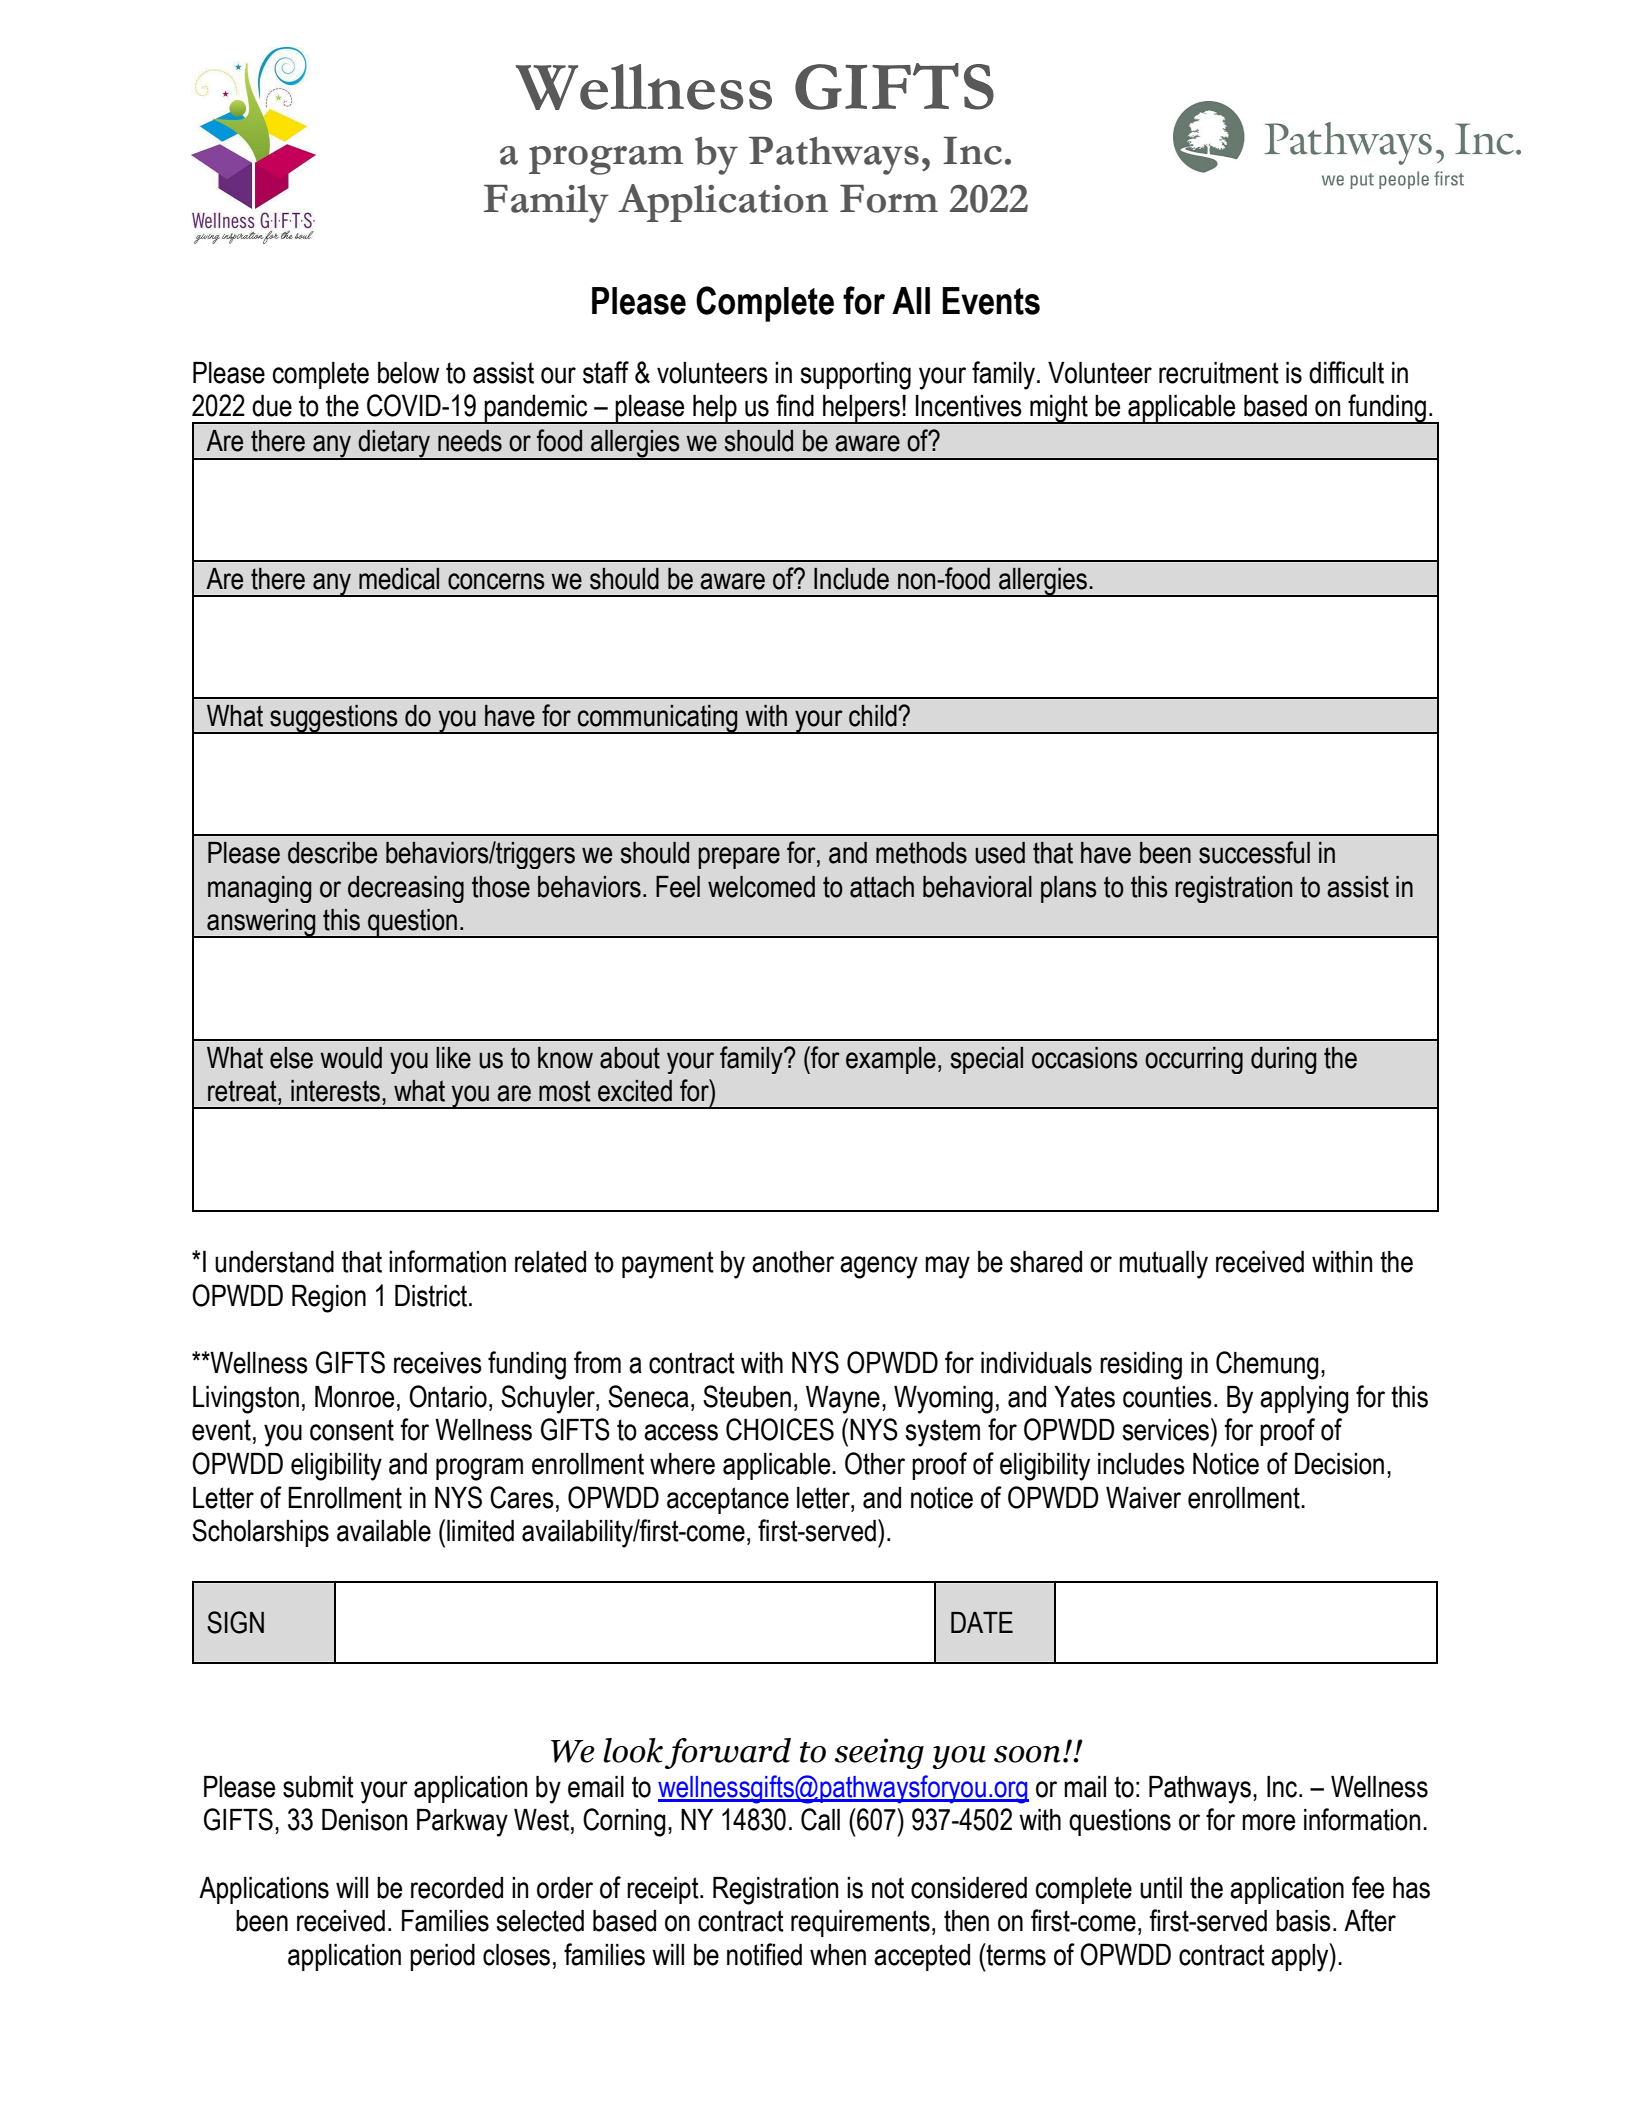  Describe the element at coordinates (394, 444) in the document. I see `dietary` at that location.
